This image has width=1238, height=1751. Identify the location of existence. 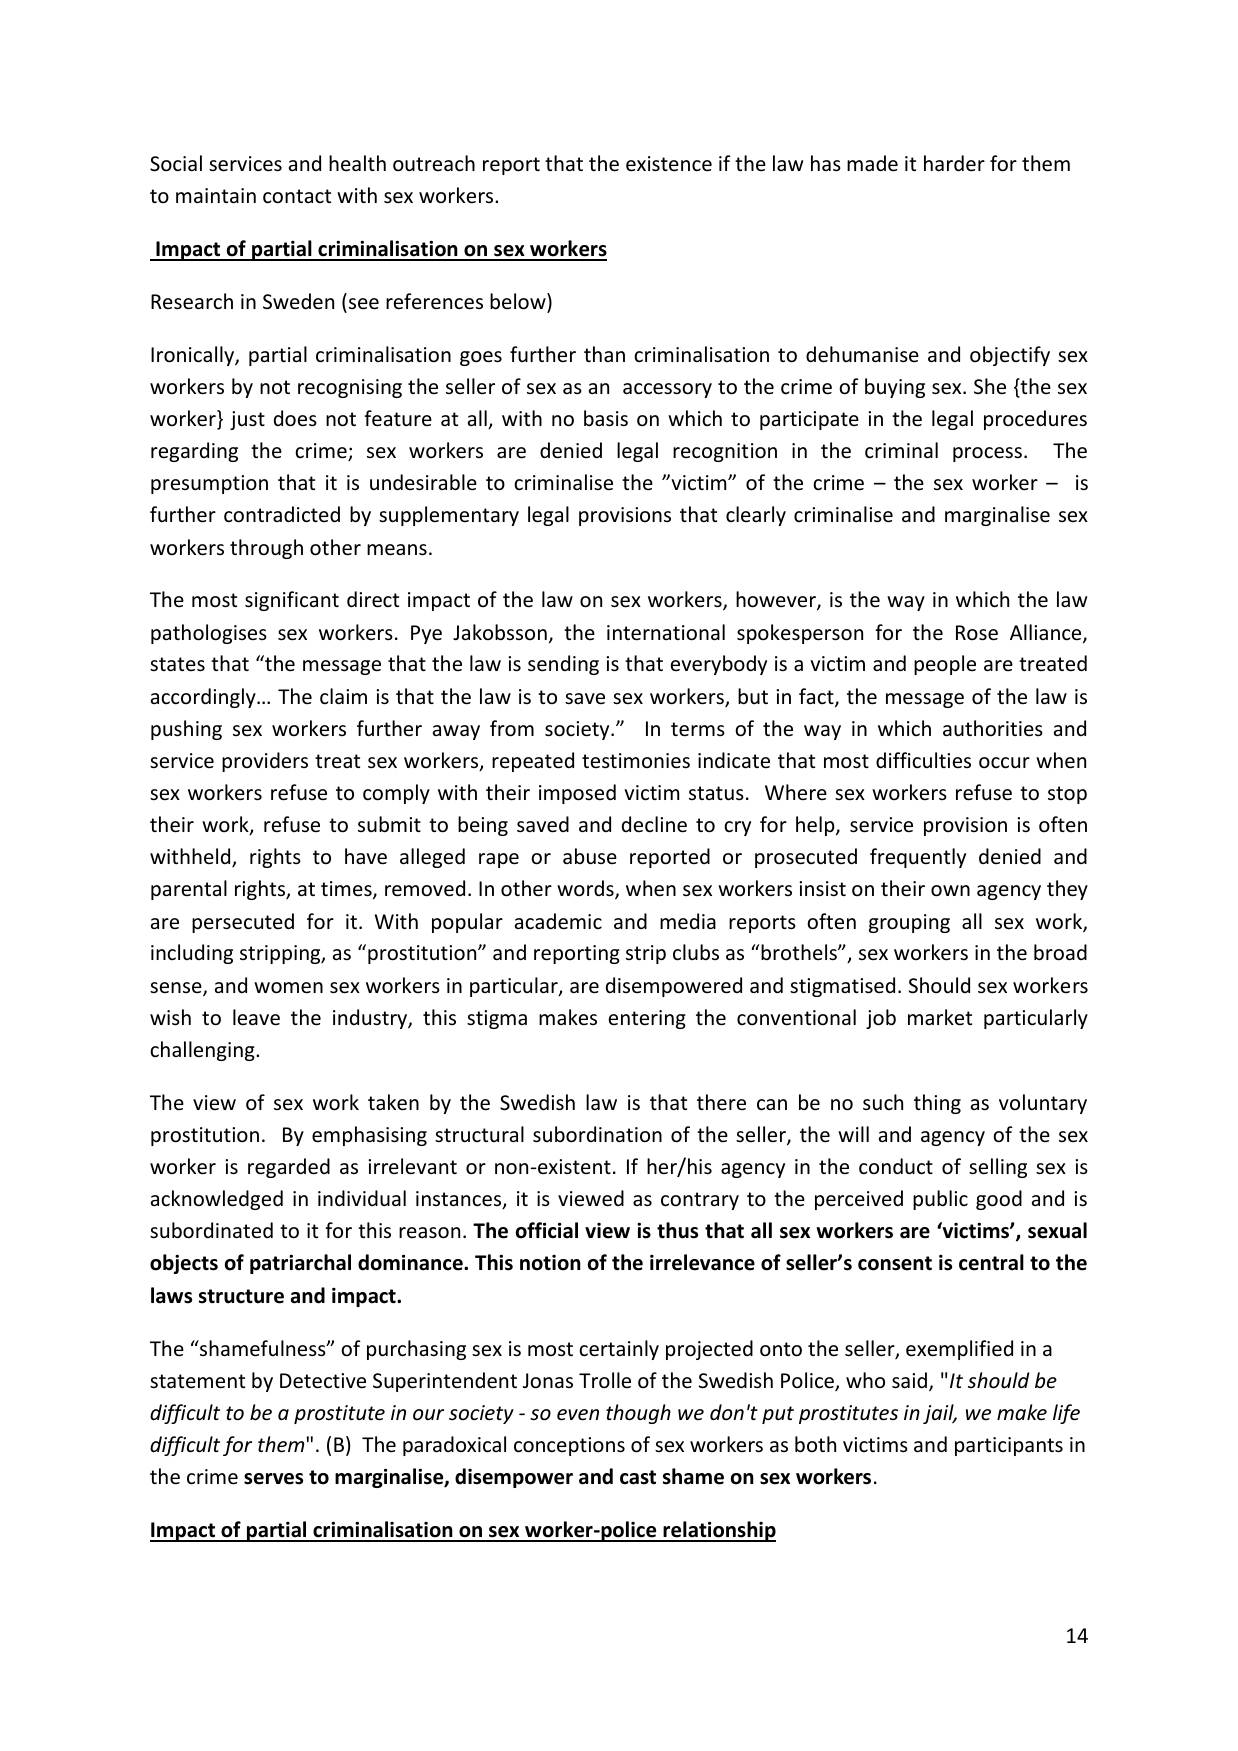
(669, 164).
